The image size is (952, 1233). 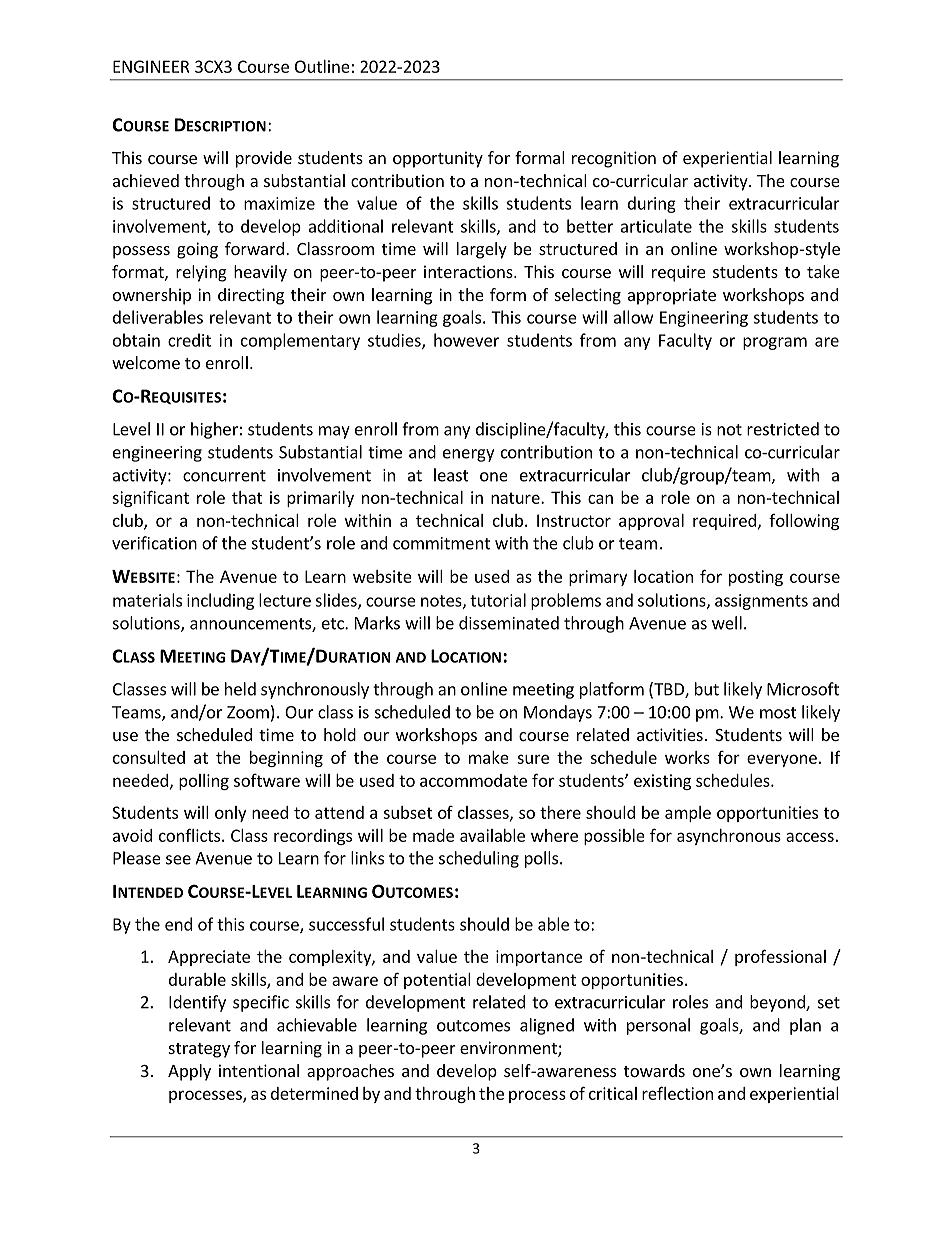 I want to click on opportunity, so click(x=438, y=159).
